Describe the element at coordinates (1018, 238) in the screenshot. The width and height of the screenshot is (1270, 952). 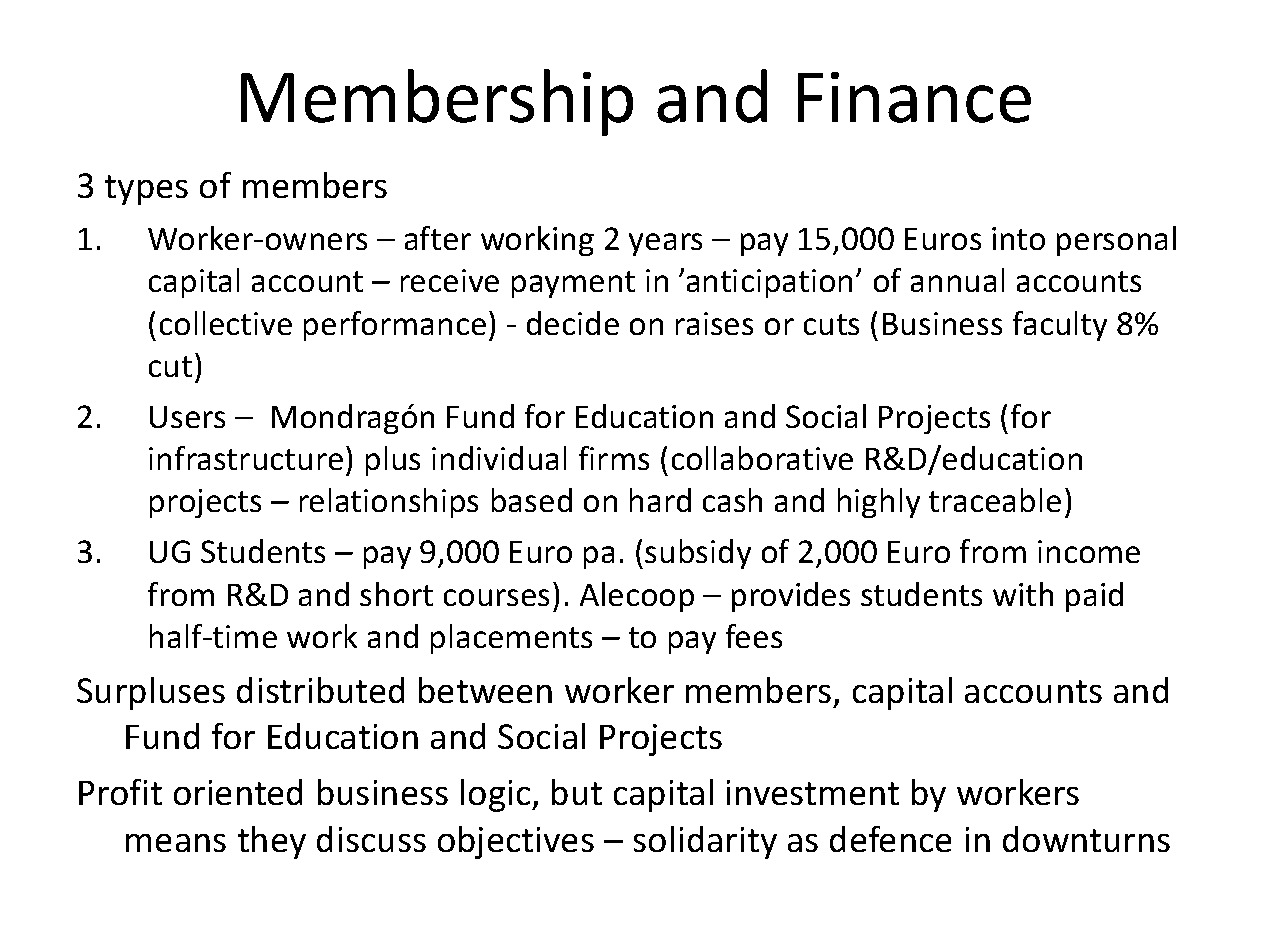
I see `into` at that location.
